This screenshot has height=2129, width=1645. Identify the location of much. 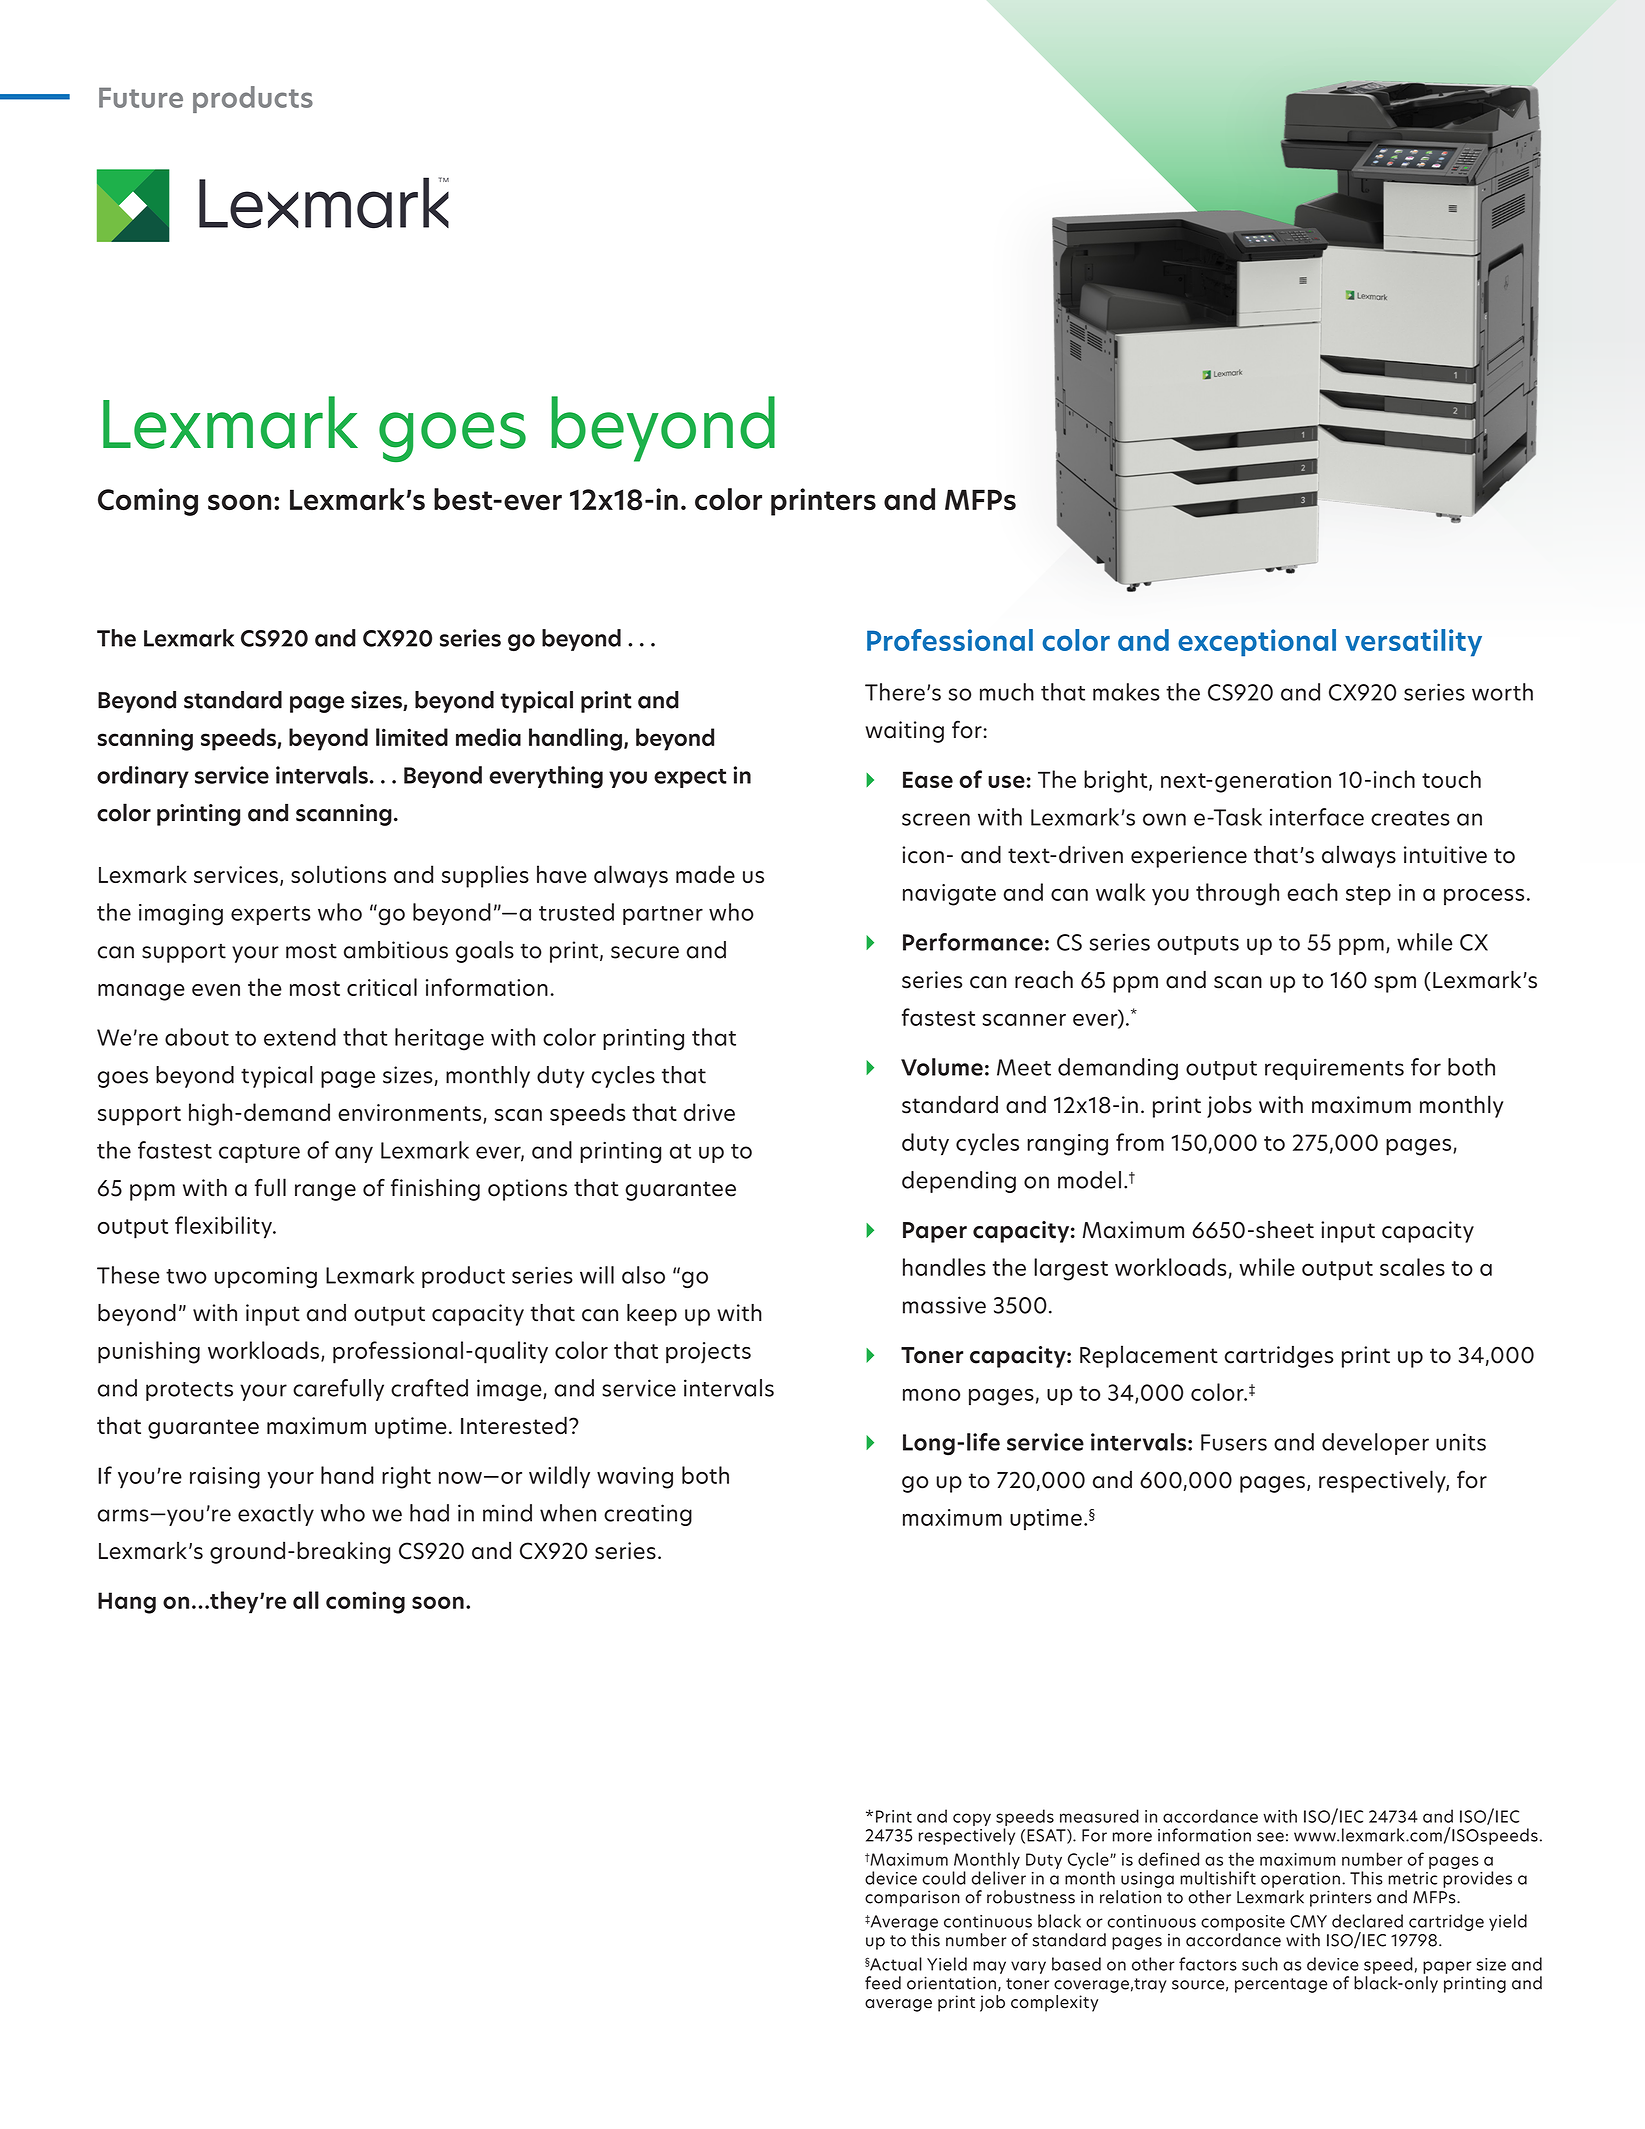
(1007, 692).
